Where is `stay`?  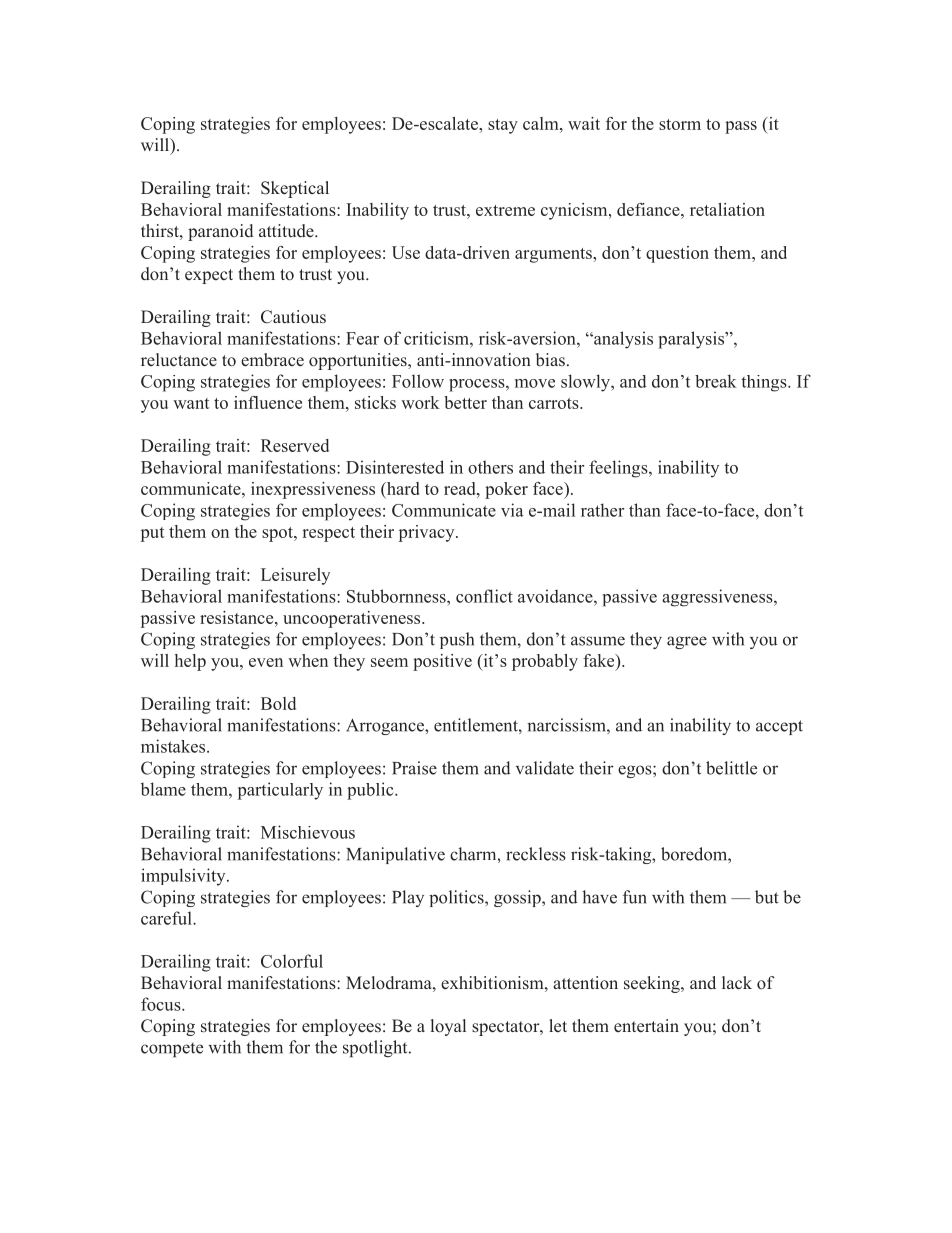
stay is located at coordinates (503, 126).
